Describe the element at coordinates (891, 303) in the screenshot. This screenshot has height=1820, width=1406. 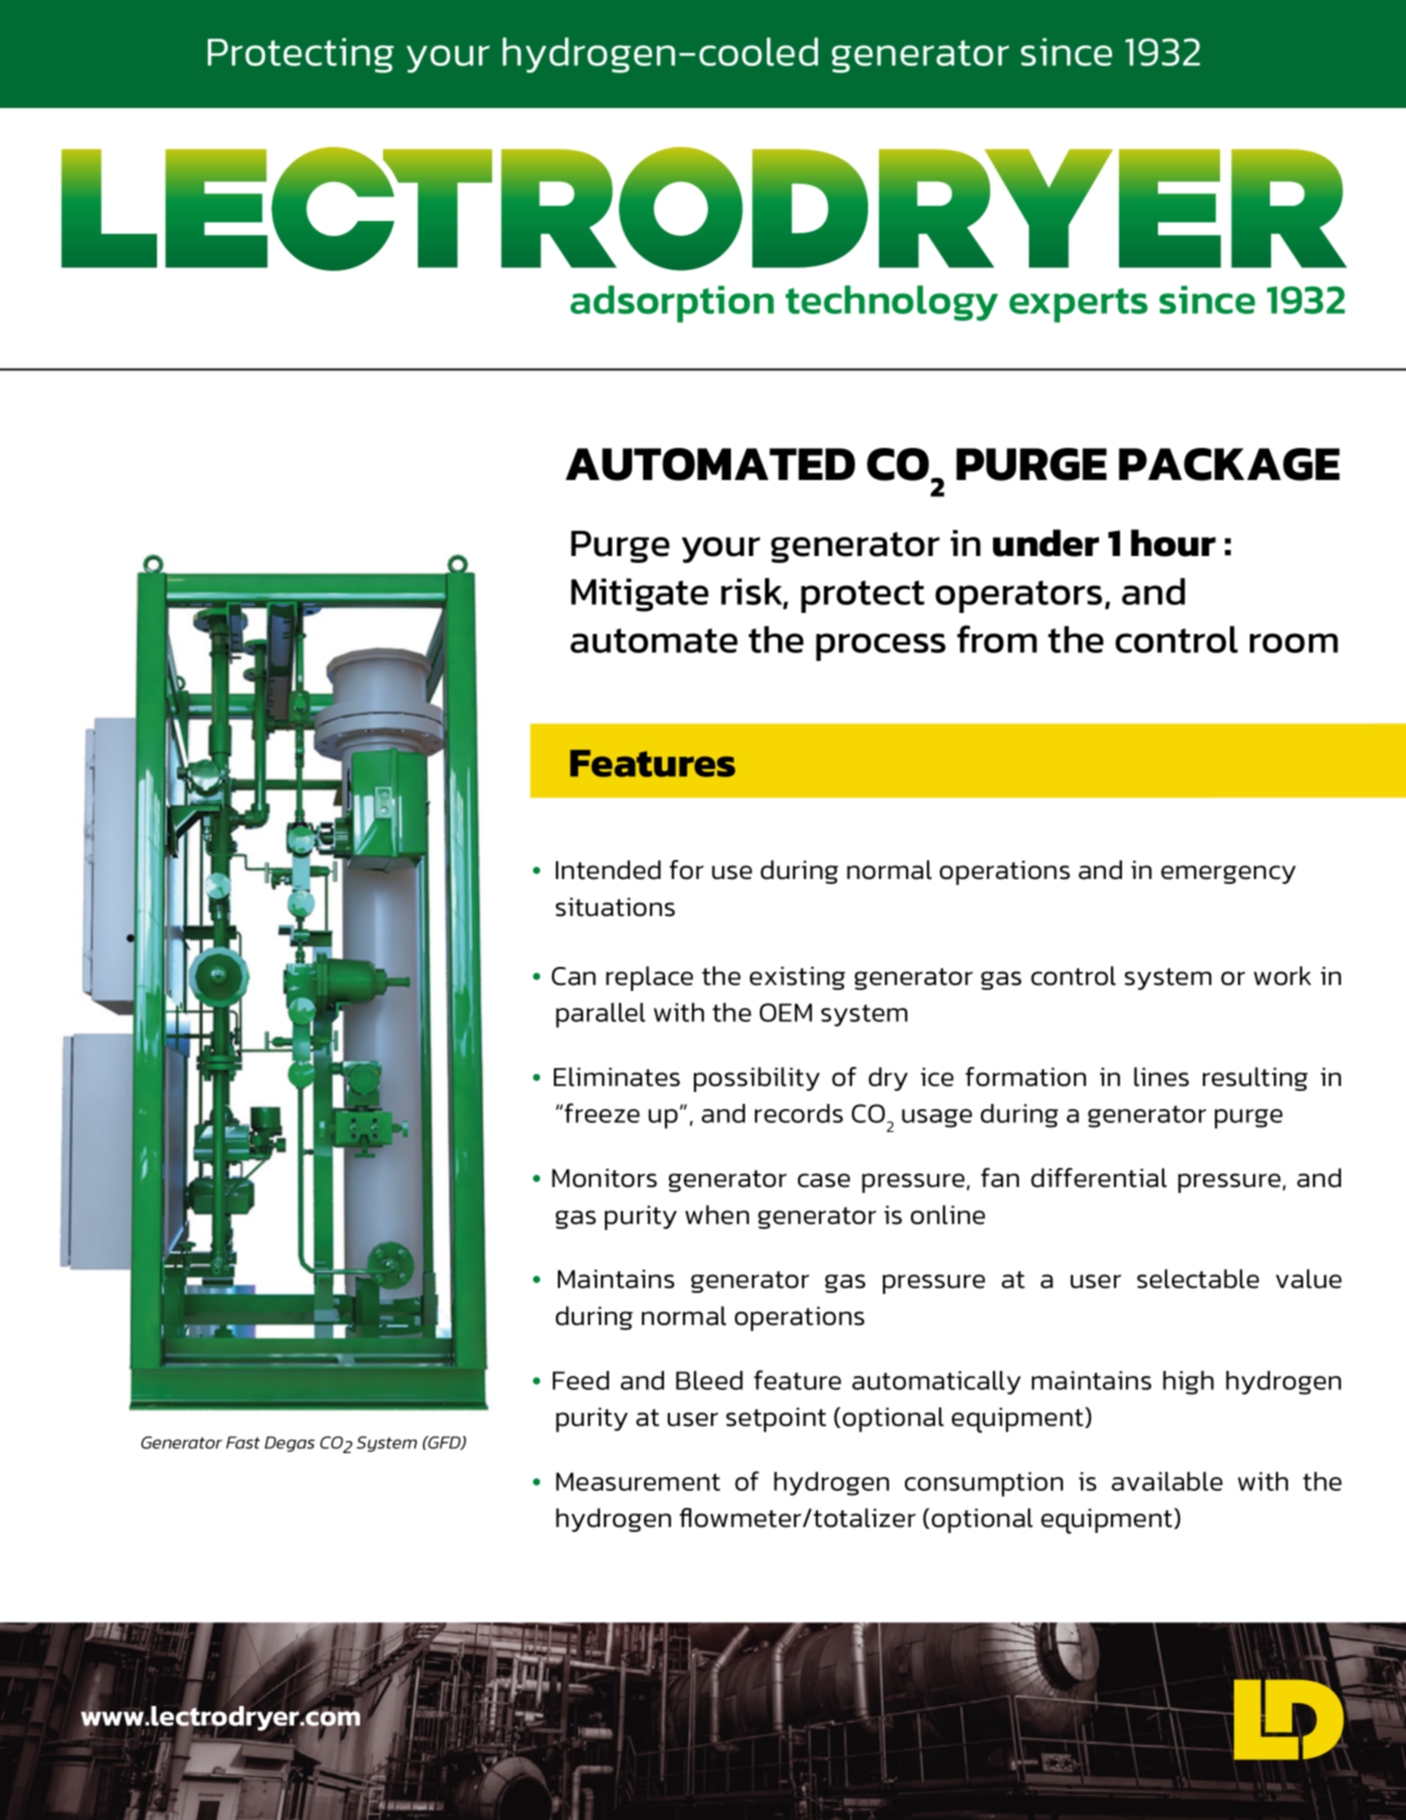
I see `technology` at that location.
